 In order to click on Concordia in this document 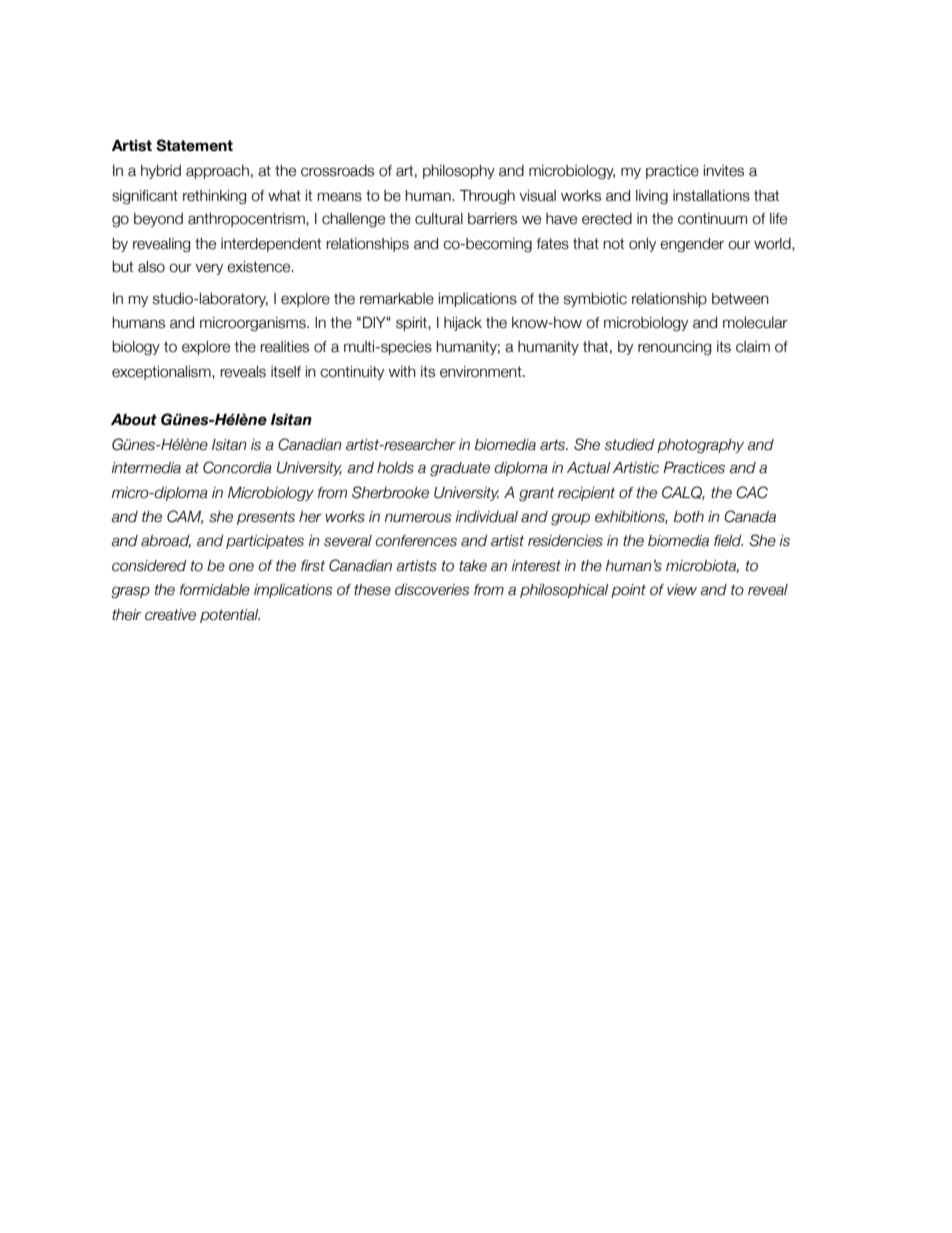, I will do `click(237, 467)`.
